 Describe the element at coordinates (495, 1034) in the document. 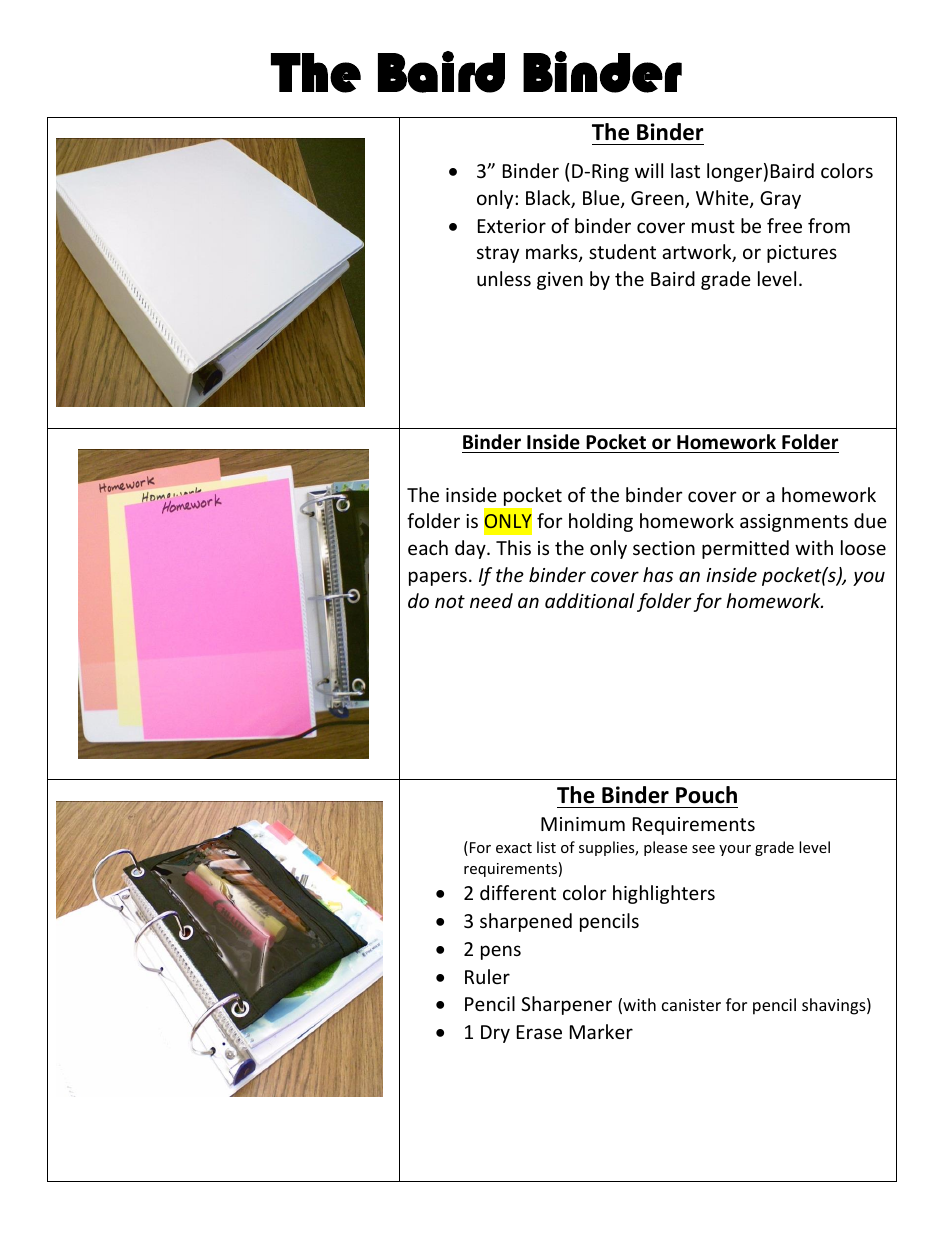

I see `Dry` at that location.
